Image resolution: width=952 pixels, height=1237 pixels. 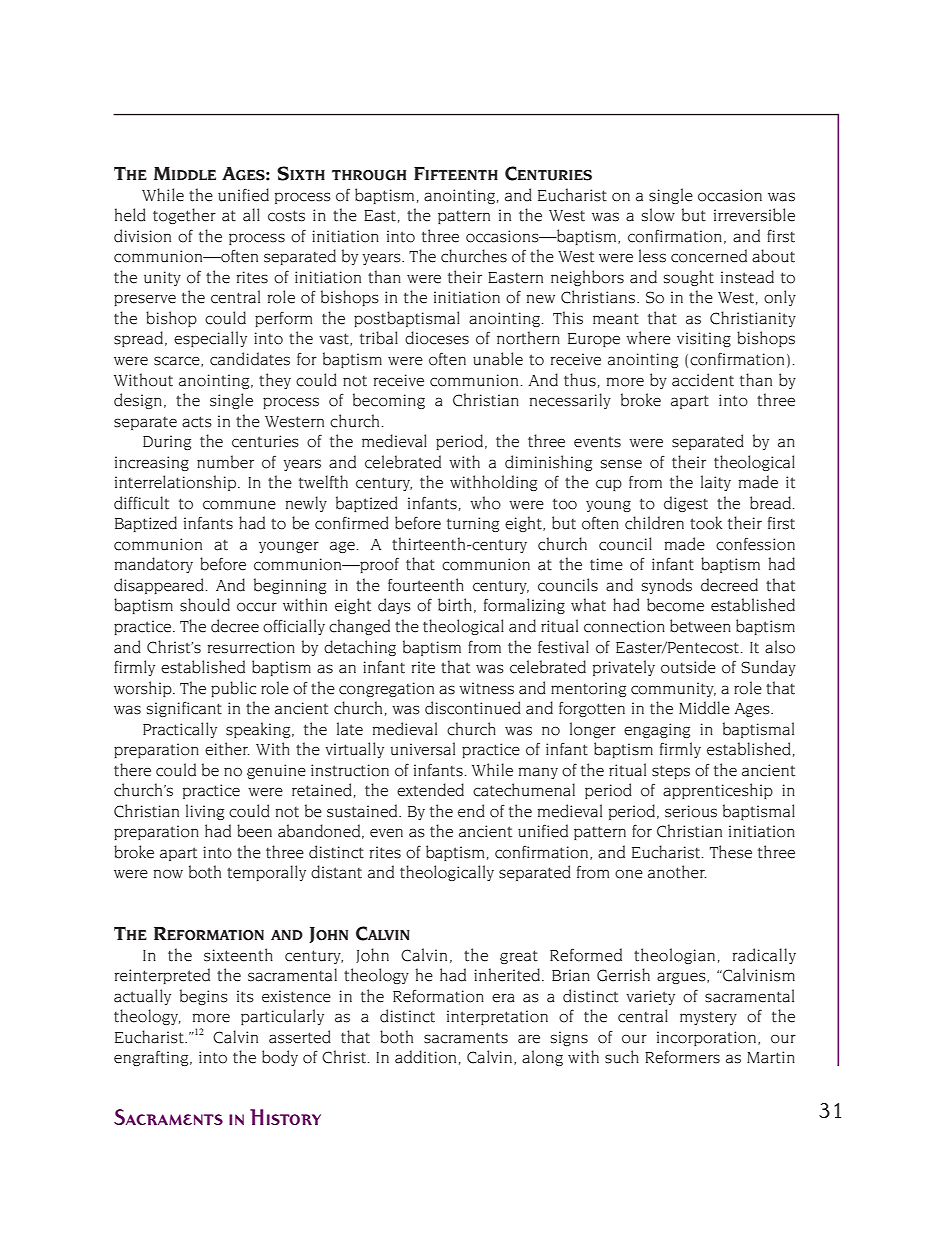 I want to click on fourteenth, so click(x=426, y=585).
